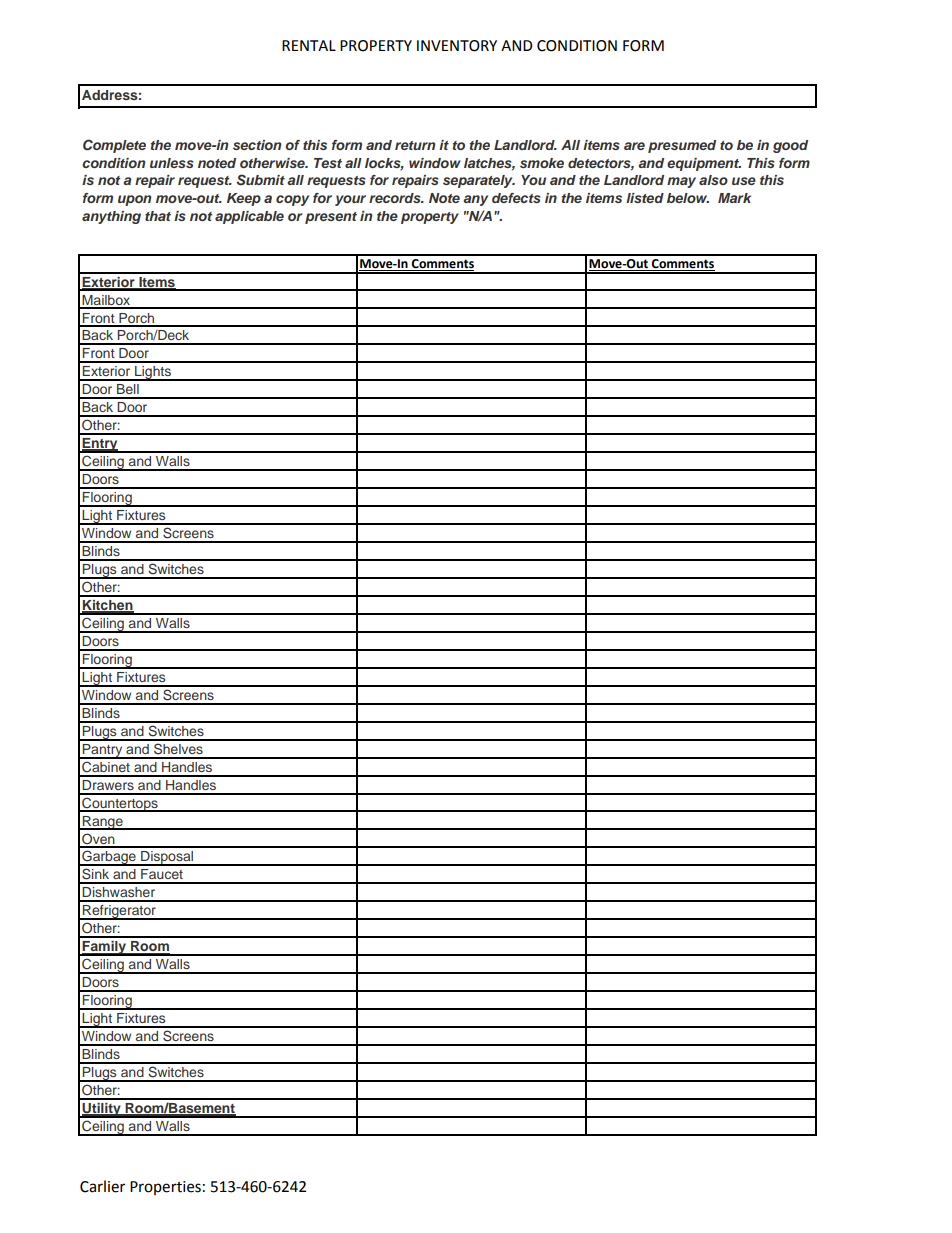  I want to click on your, so click(350, 200).
